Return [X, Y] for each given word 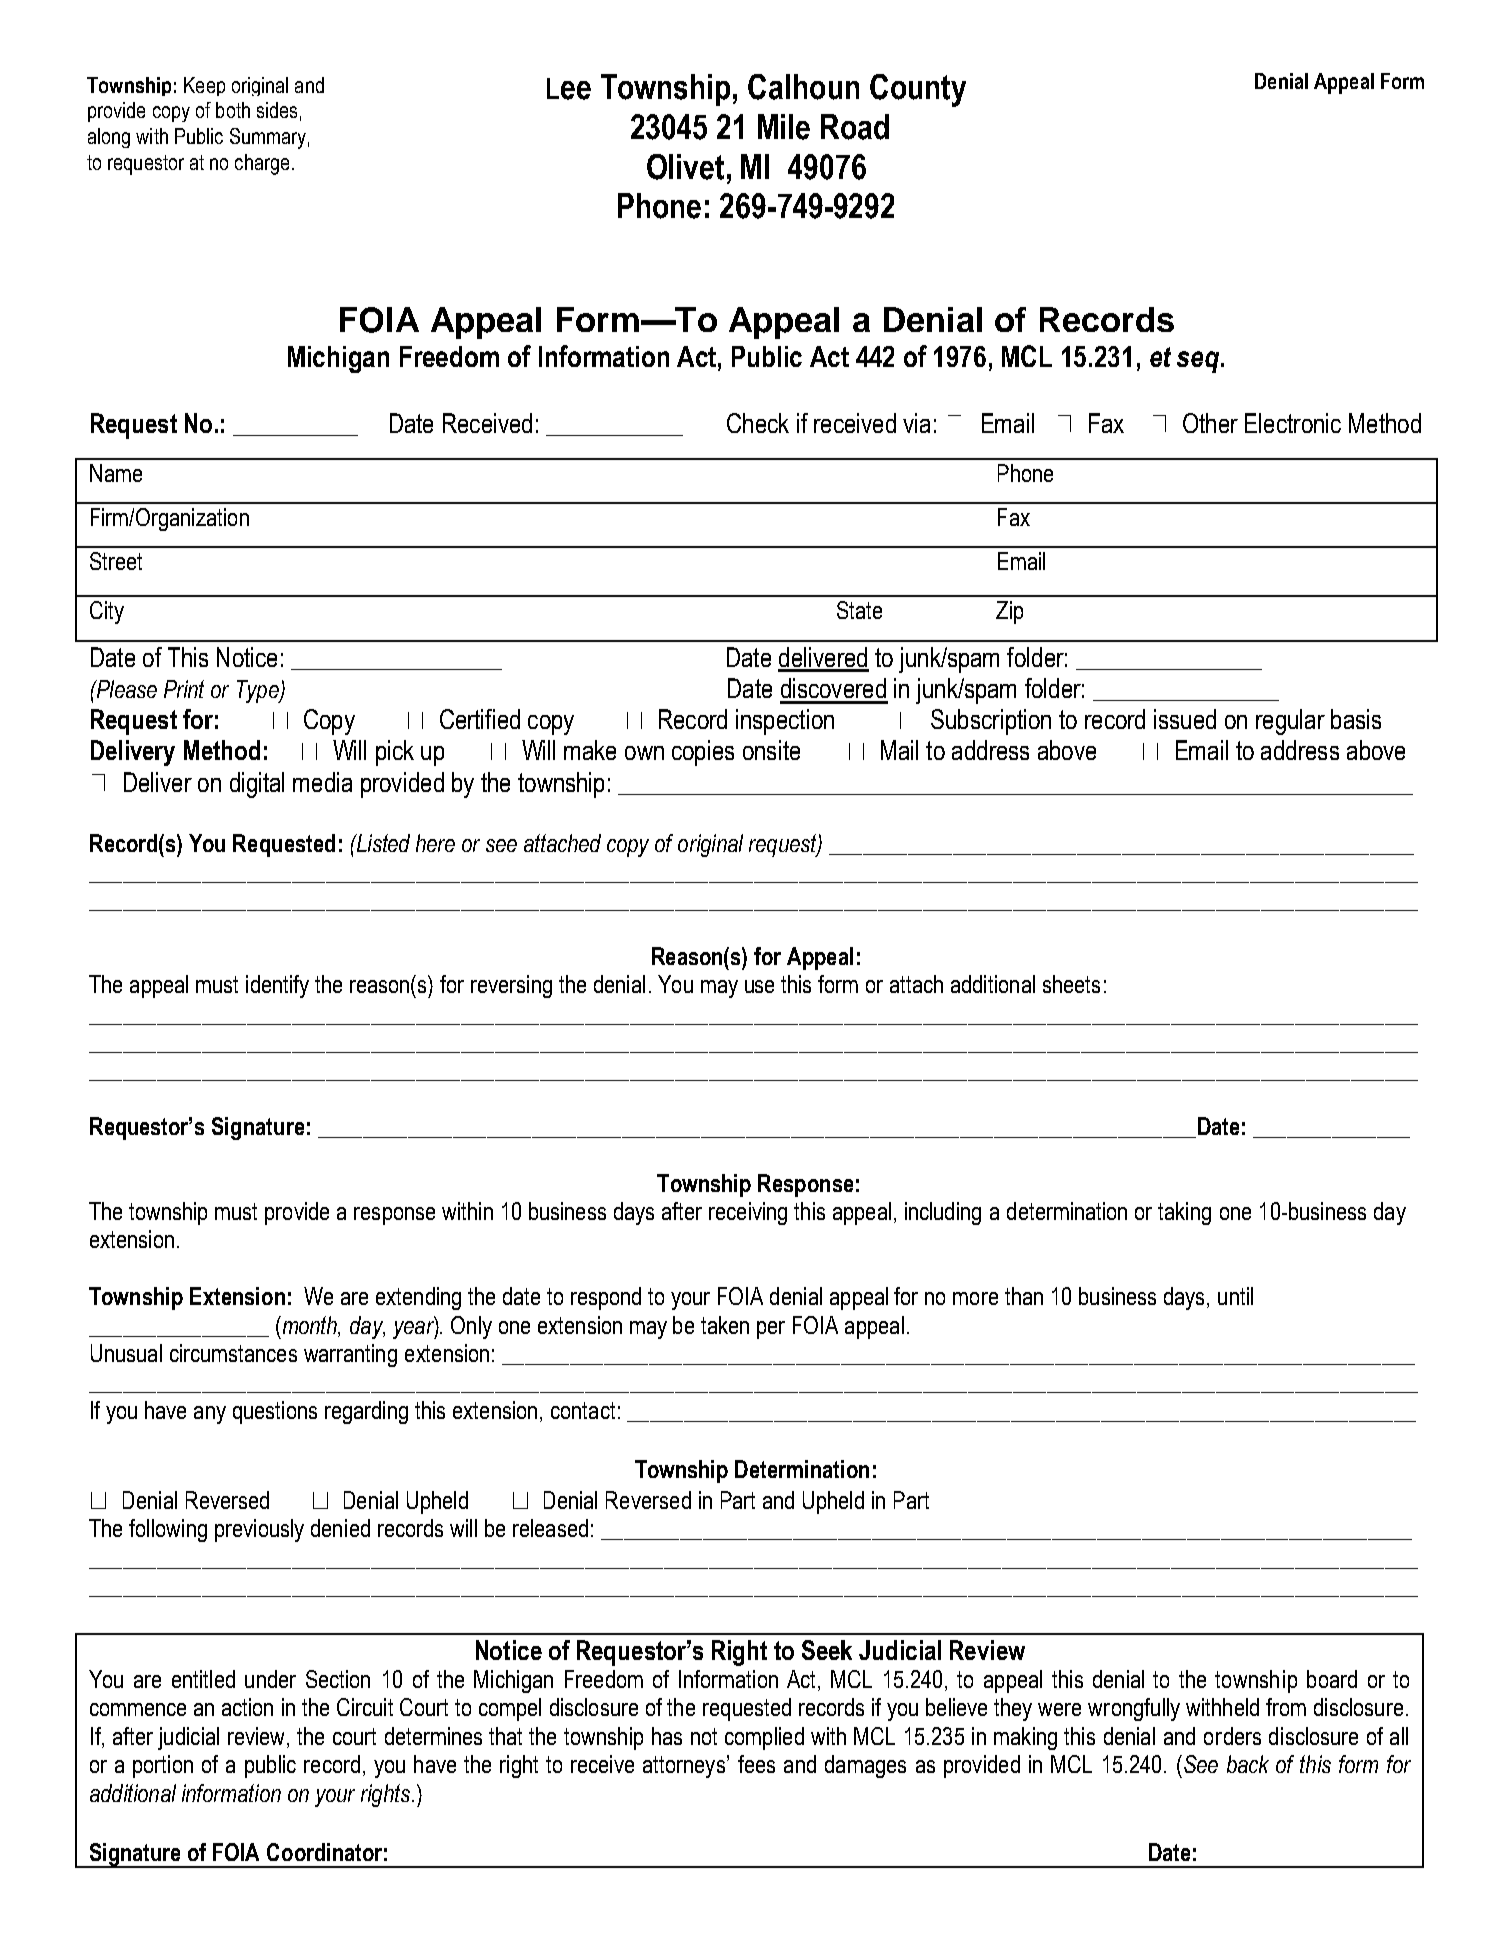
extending [418, 1298]
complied [764, 1738]
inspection [785, 722]
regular [1290, 722]
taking [1184, 1213]
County [918, 90]
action [247, 1707]
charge [262, 164]
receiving [748, 1213]
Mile [784, 127]
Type [259, 691]
